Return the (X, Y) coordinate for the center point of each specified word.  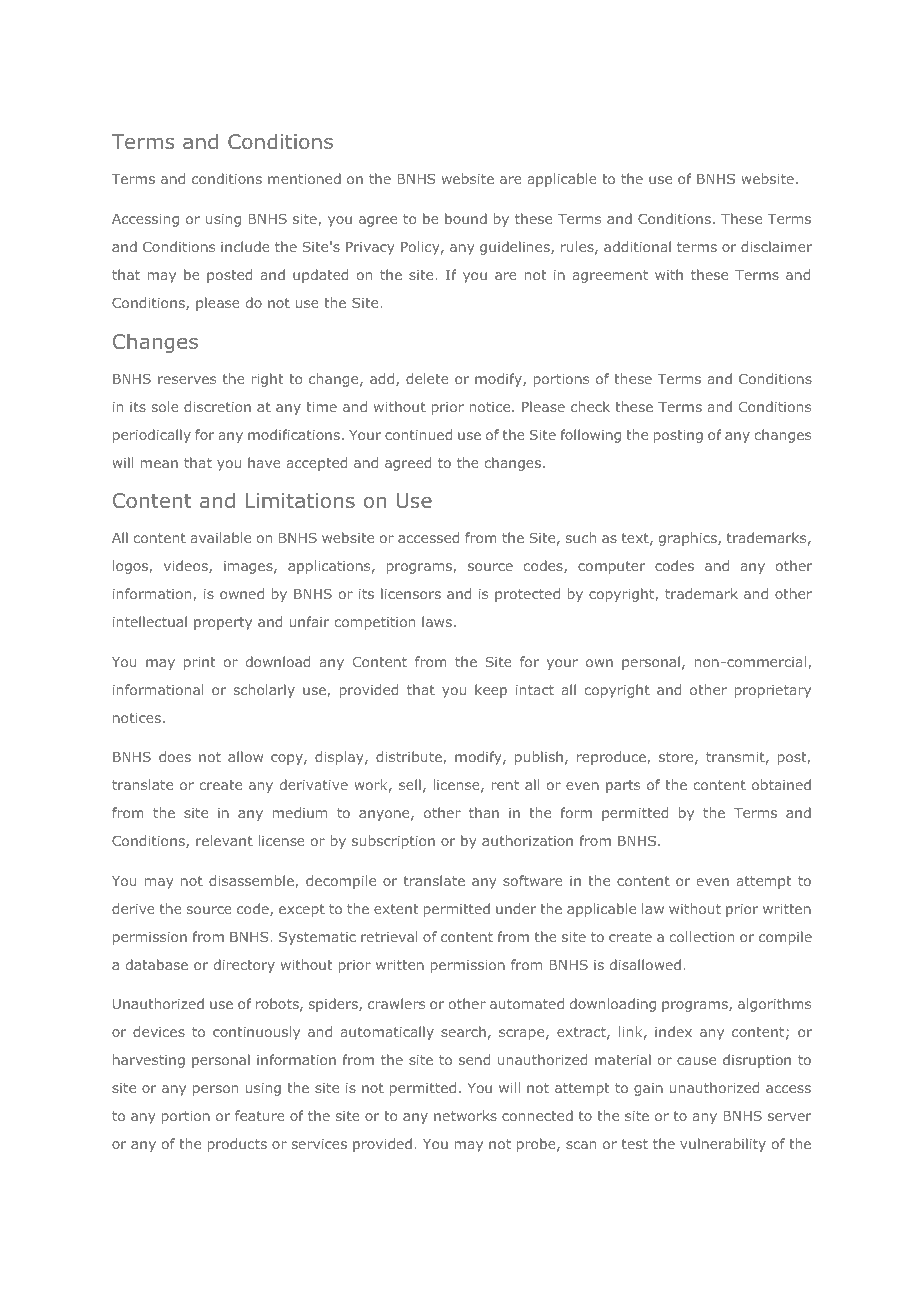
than (484, 812)
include (245, 246)
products (237, 1145)
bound (466, 218)
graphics (689, 539)
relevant (224, 840)
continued (418, 434)
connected (537, 1115)
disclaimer (776, 246)
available (221, 537)
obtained (781, 784)
